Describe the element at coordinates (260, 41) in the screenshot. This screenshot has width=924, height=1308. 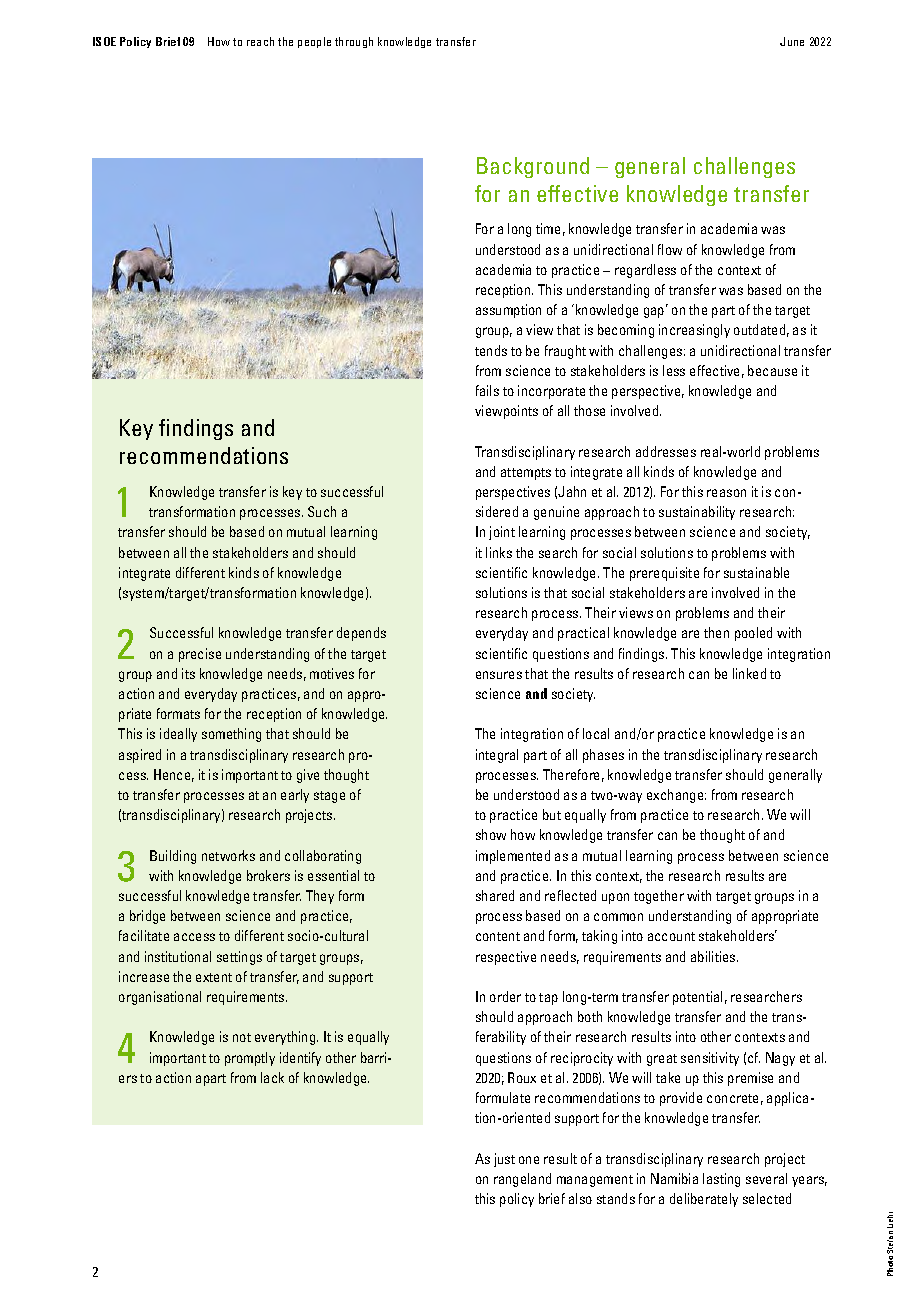
I see `reach` at that location.
